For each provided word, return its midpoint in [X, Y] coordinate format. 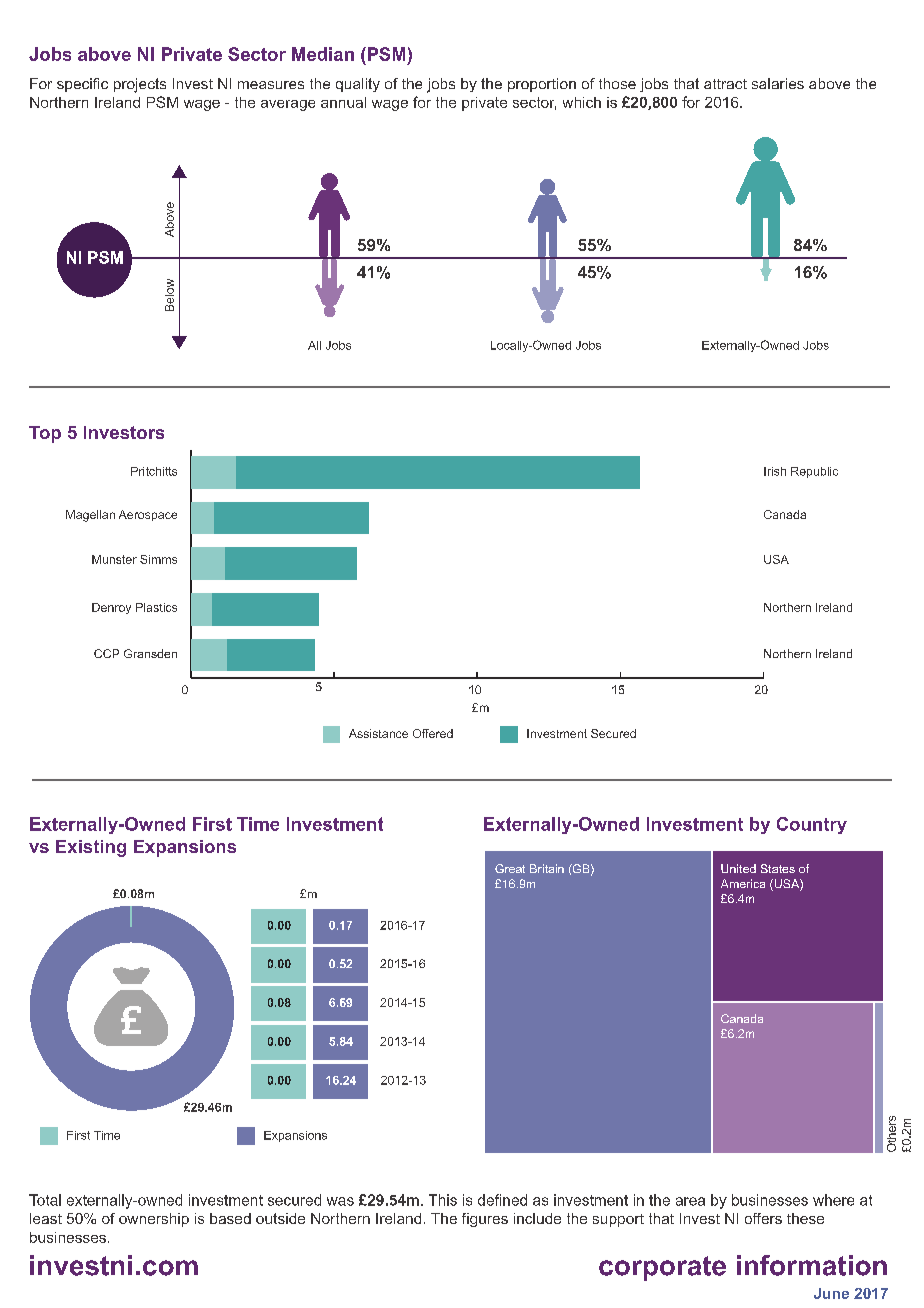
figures [485, 1220]
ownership [154, 1220]
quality [358, 85]
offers [763, 1218]
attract [725, 84]
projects [140, 85]
